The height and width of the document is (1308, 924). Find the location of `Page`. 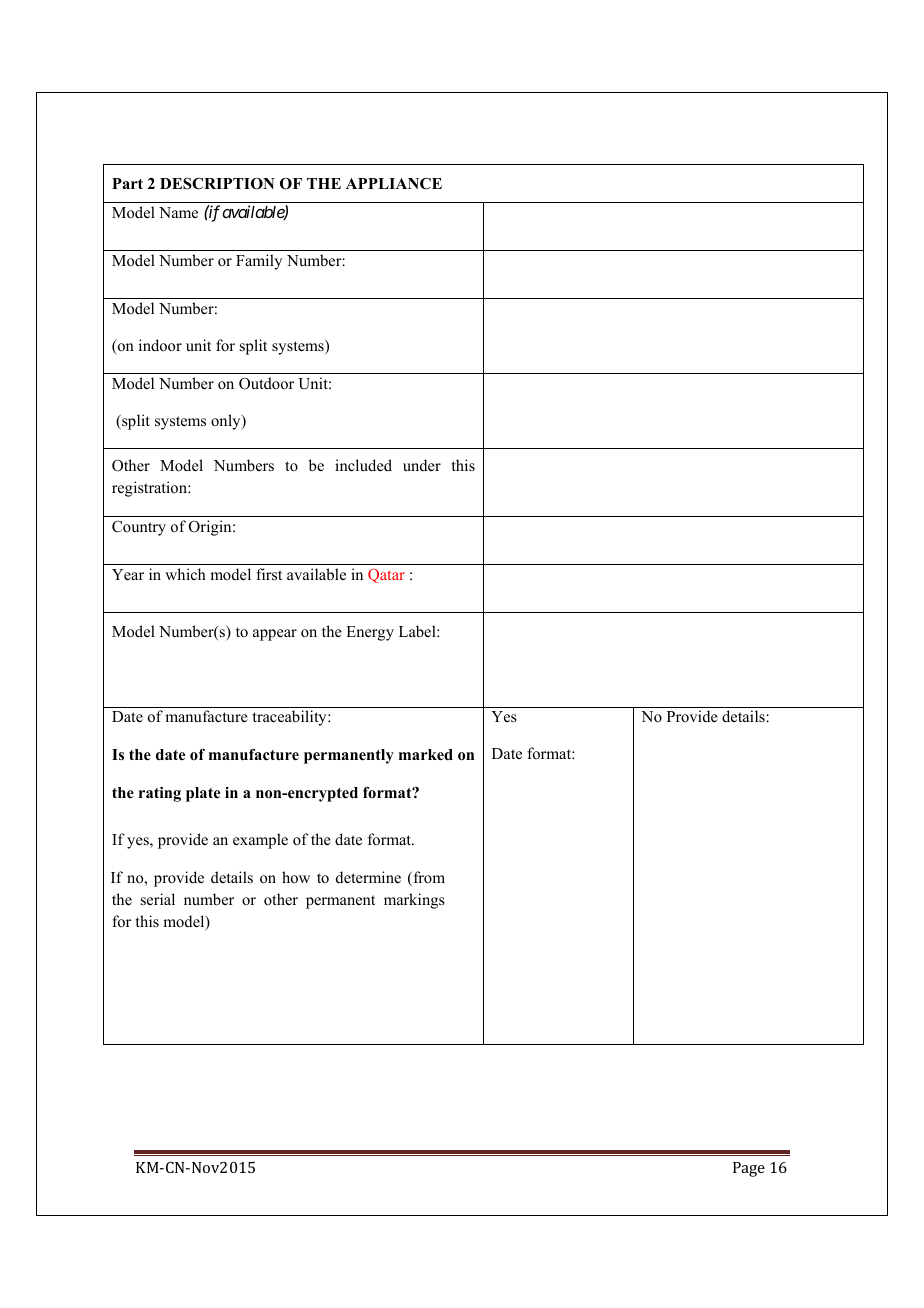

Page is located at coordinates (749, 1169).
